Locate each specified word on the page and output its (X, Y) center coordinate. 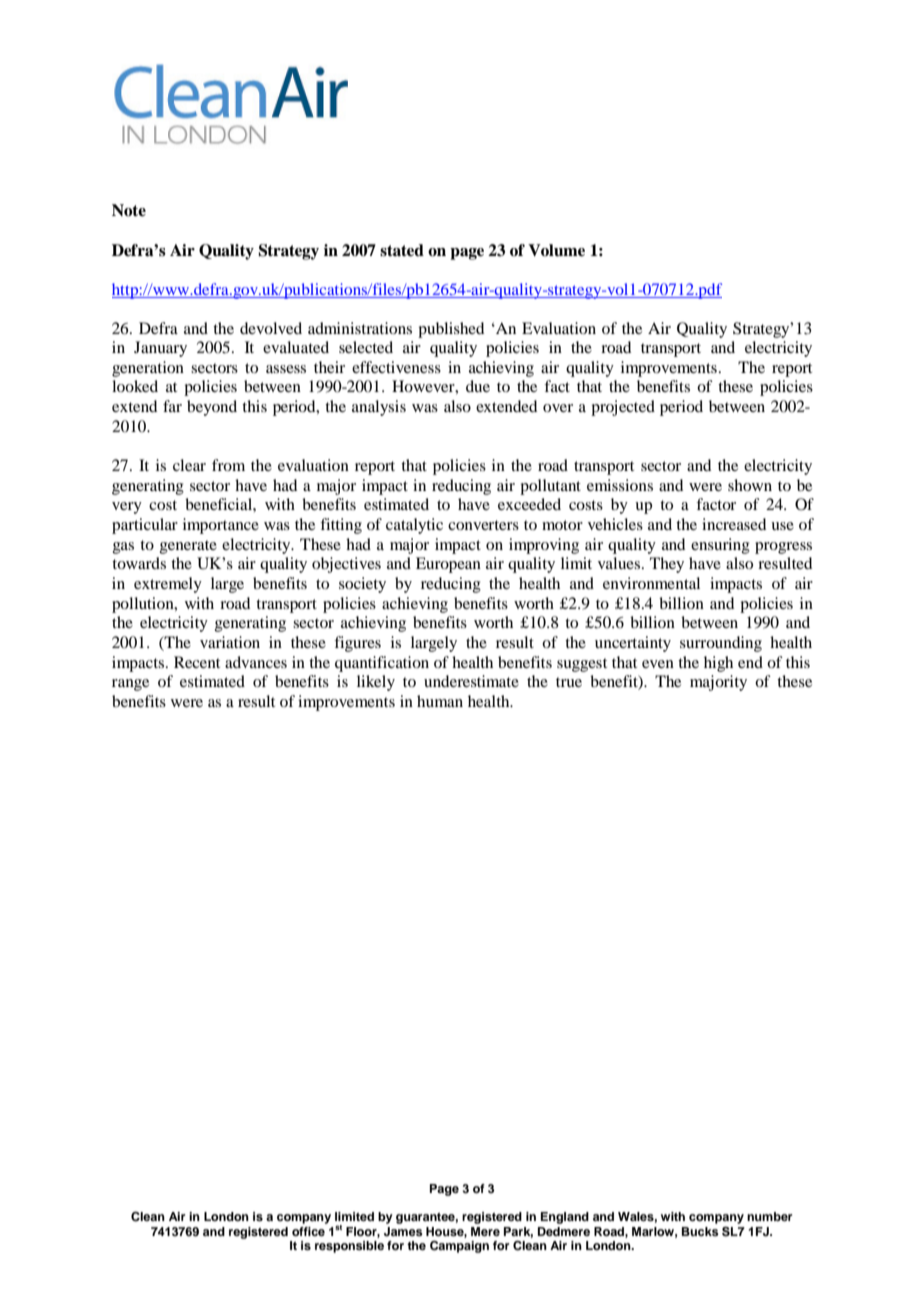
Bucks (700, 1231)
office (308, 1231)
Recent (197, 662)
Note (129, 210)
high (718, 664)
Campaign (459, 1247)
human (440, 701)
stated (402, 250)
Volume (556, 250)
